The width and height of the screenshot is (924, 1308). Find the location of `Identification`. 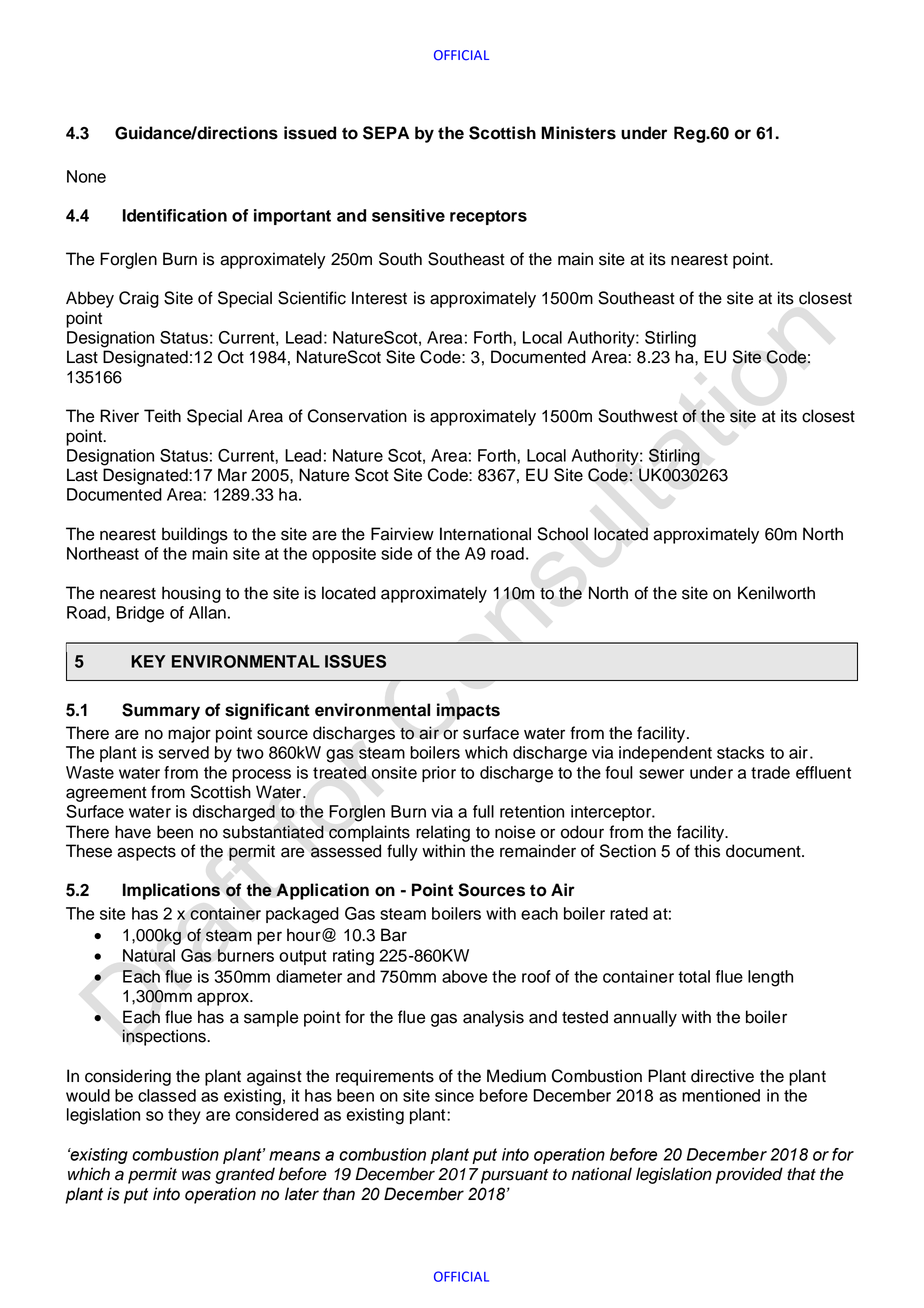

Identification is located at coordinates (175, 215).
